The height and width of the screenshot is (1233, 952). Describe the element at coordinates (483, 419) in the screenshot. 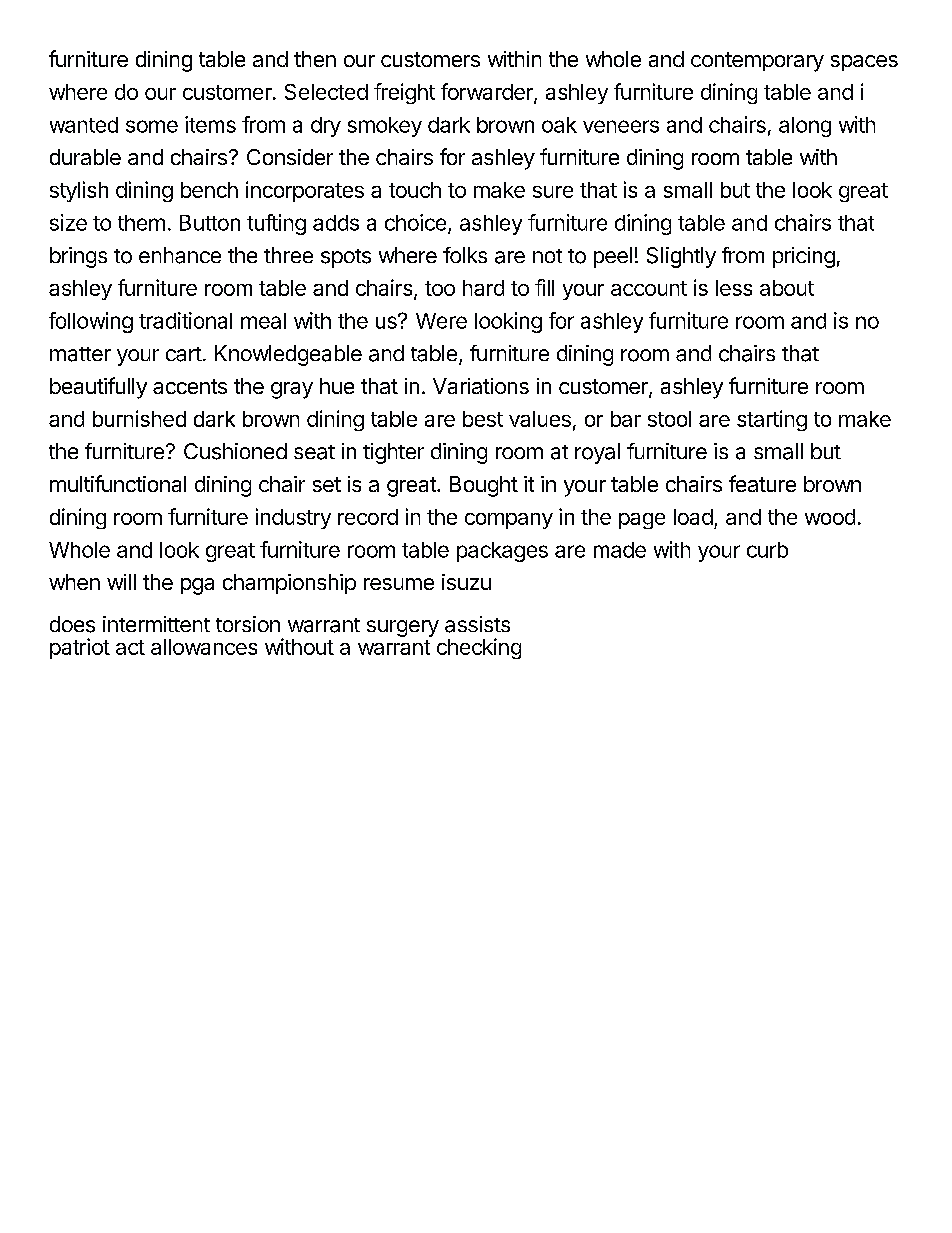

I see `best` at that location.
